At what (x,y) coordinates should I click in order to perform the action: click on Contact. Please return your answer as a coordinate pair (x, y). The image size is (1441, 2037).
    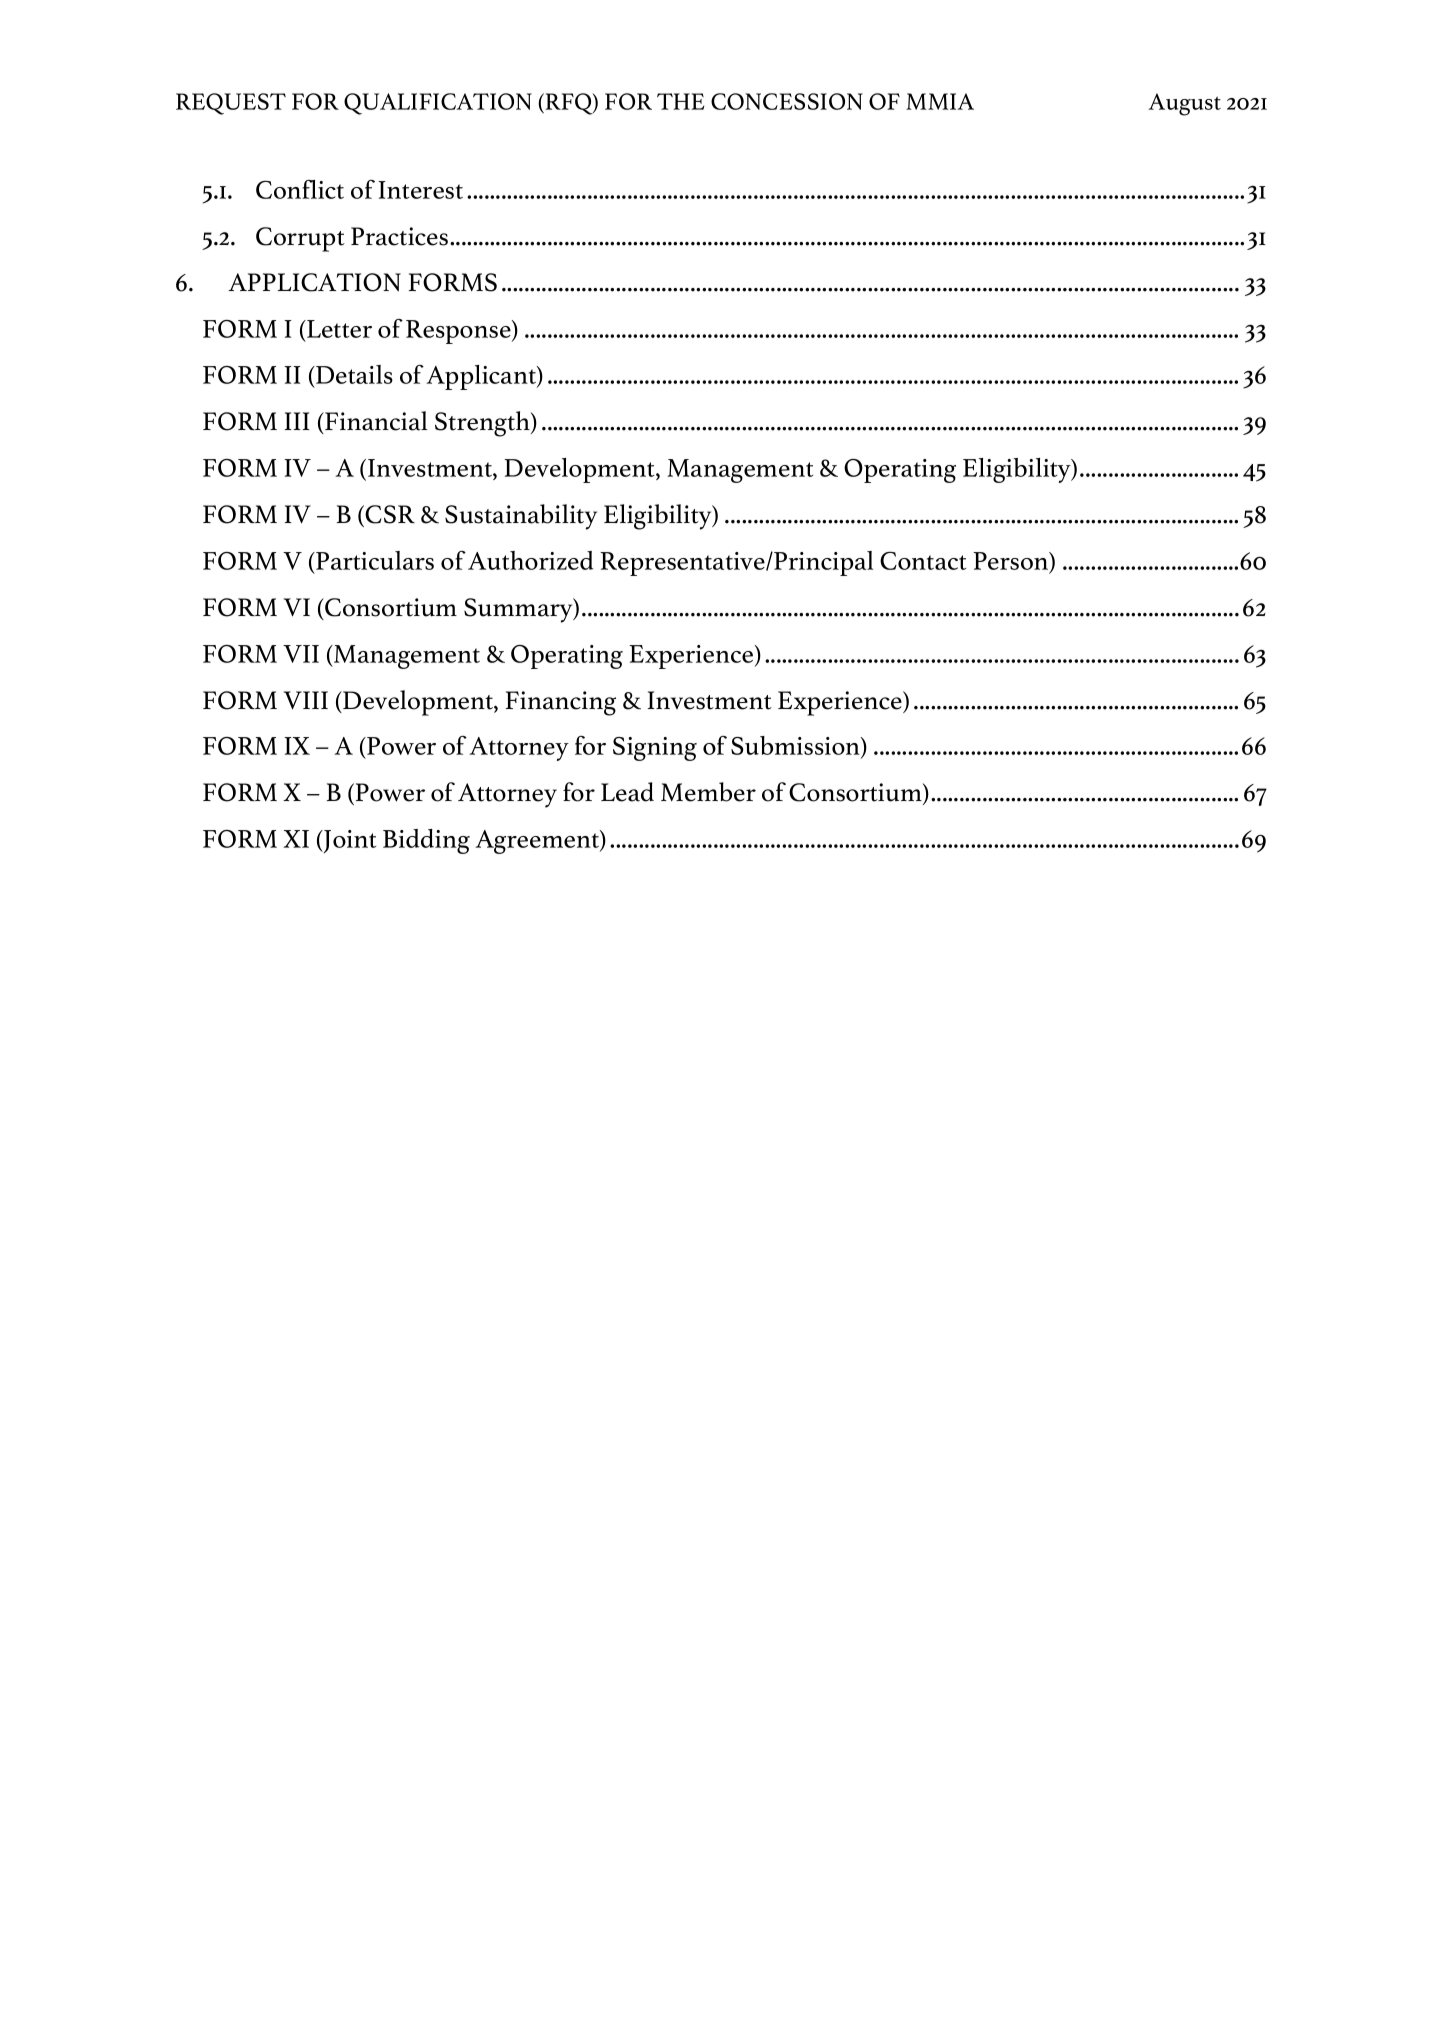
    Looking at the image, I should click on (923, 561).
